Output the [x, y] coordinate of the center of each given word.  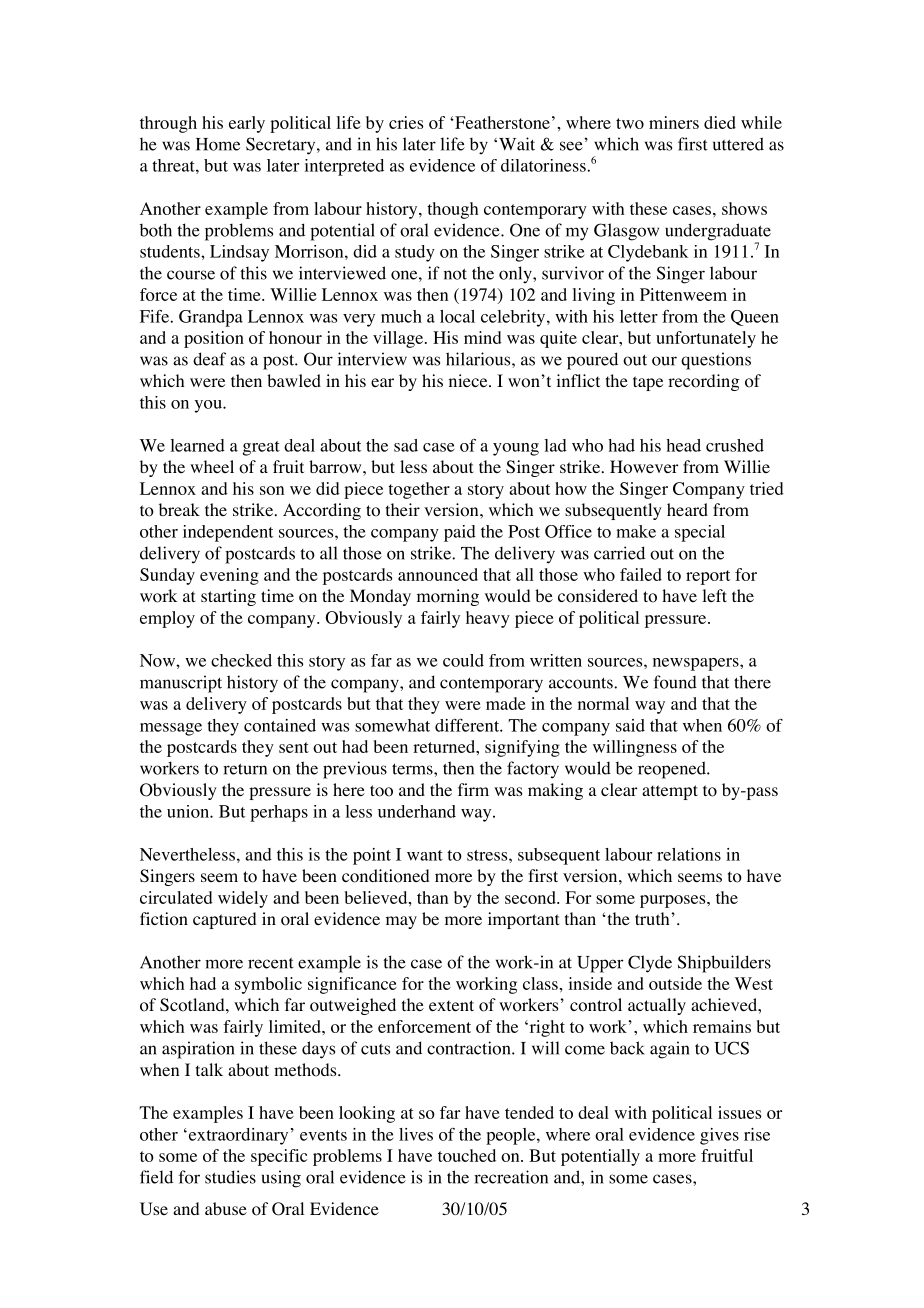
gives [719, 1136]
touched [467, 1155]
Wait [517, 144]
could [463, 660]
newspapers [697, 664]
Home [218, 144]
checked [241, 660]
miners [674, 122]
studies [230, 1177]
